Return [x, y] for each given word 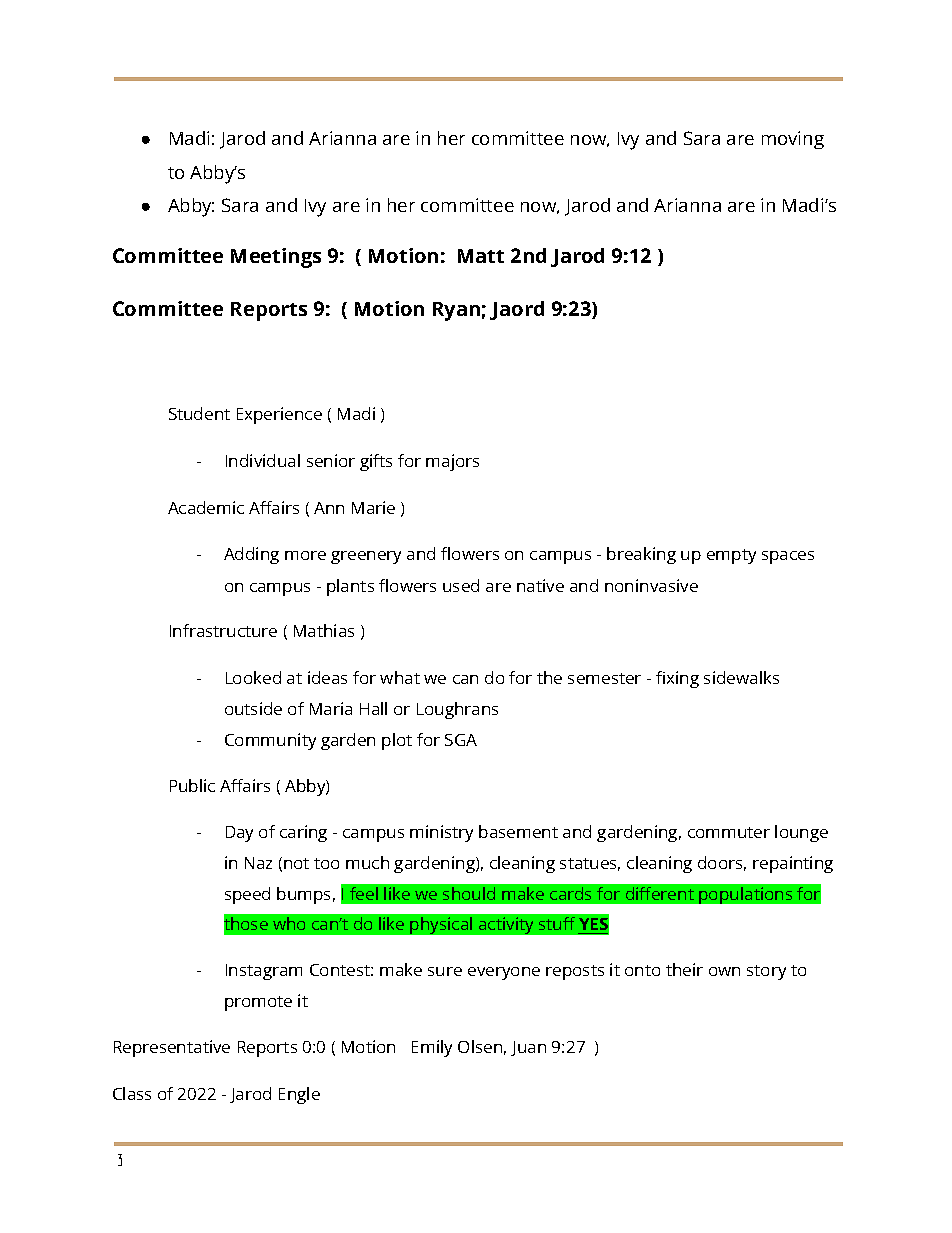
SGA [461, 740]
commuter [729, 832]
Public [192, 785]
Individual [263, 460]
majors [452, 462]
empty [731, 556]
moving [793, 140]
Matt [481, 256]
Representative [172, 1048]
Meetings [276, 258]
